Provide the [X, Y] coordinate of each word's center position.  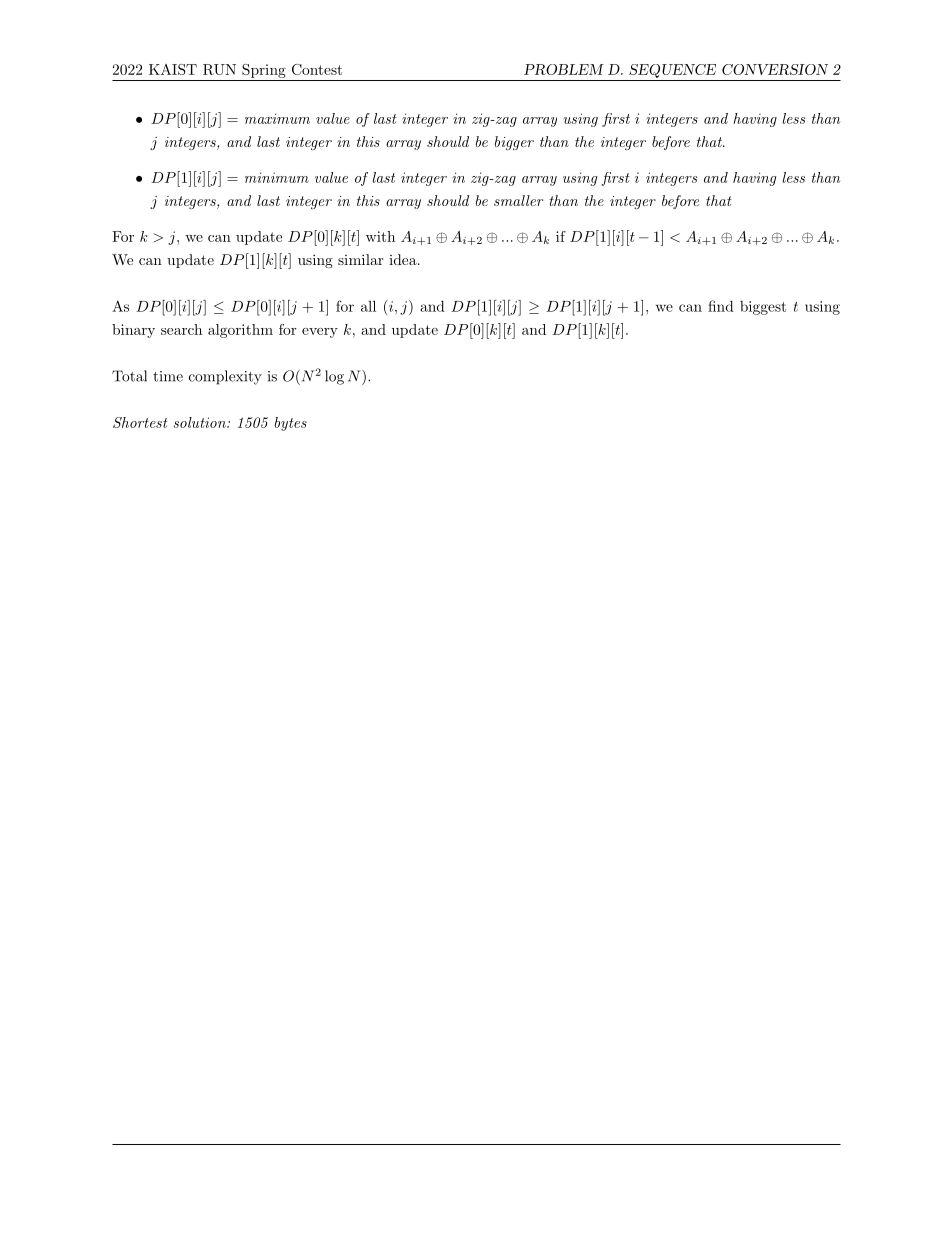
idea [404, 259]
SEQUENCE [672, 71]
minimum [277, 177]
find [721, 306]
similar [360, 259]
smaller [518, 200]
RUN [219, 69]
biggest [763, 308]
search [181, 329]
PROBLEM [564, 69]
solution [200, 422]
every [320, 333]
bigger [514, 143]
